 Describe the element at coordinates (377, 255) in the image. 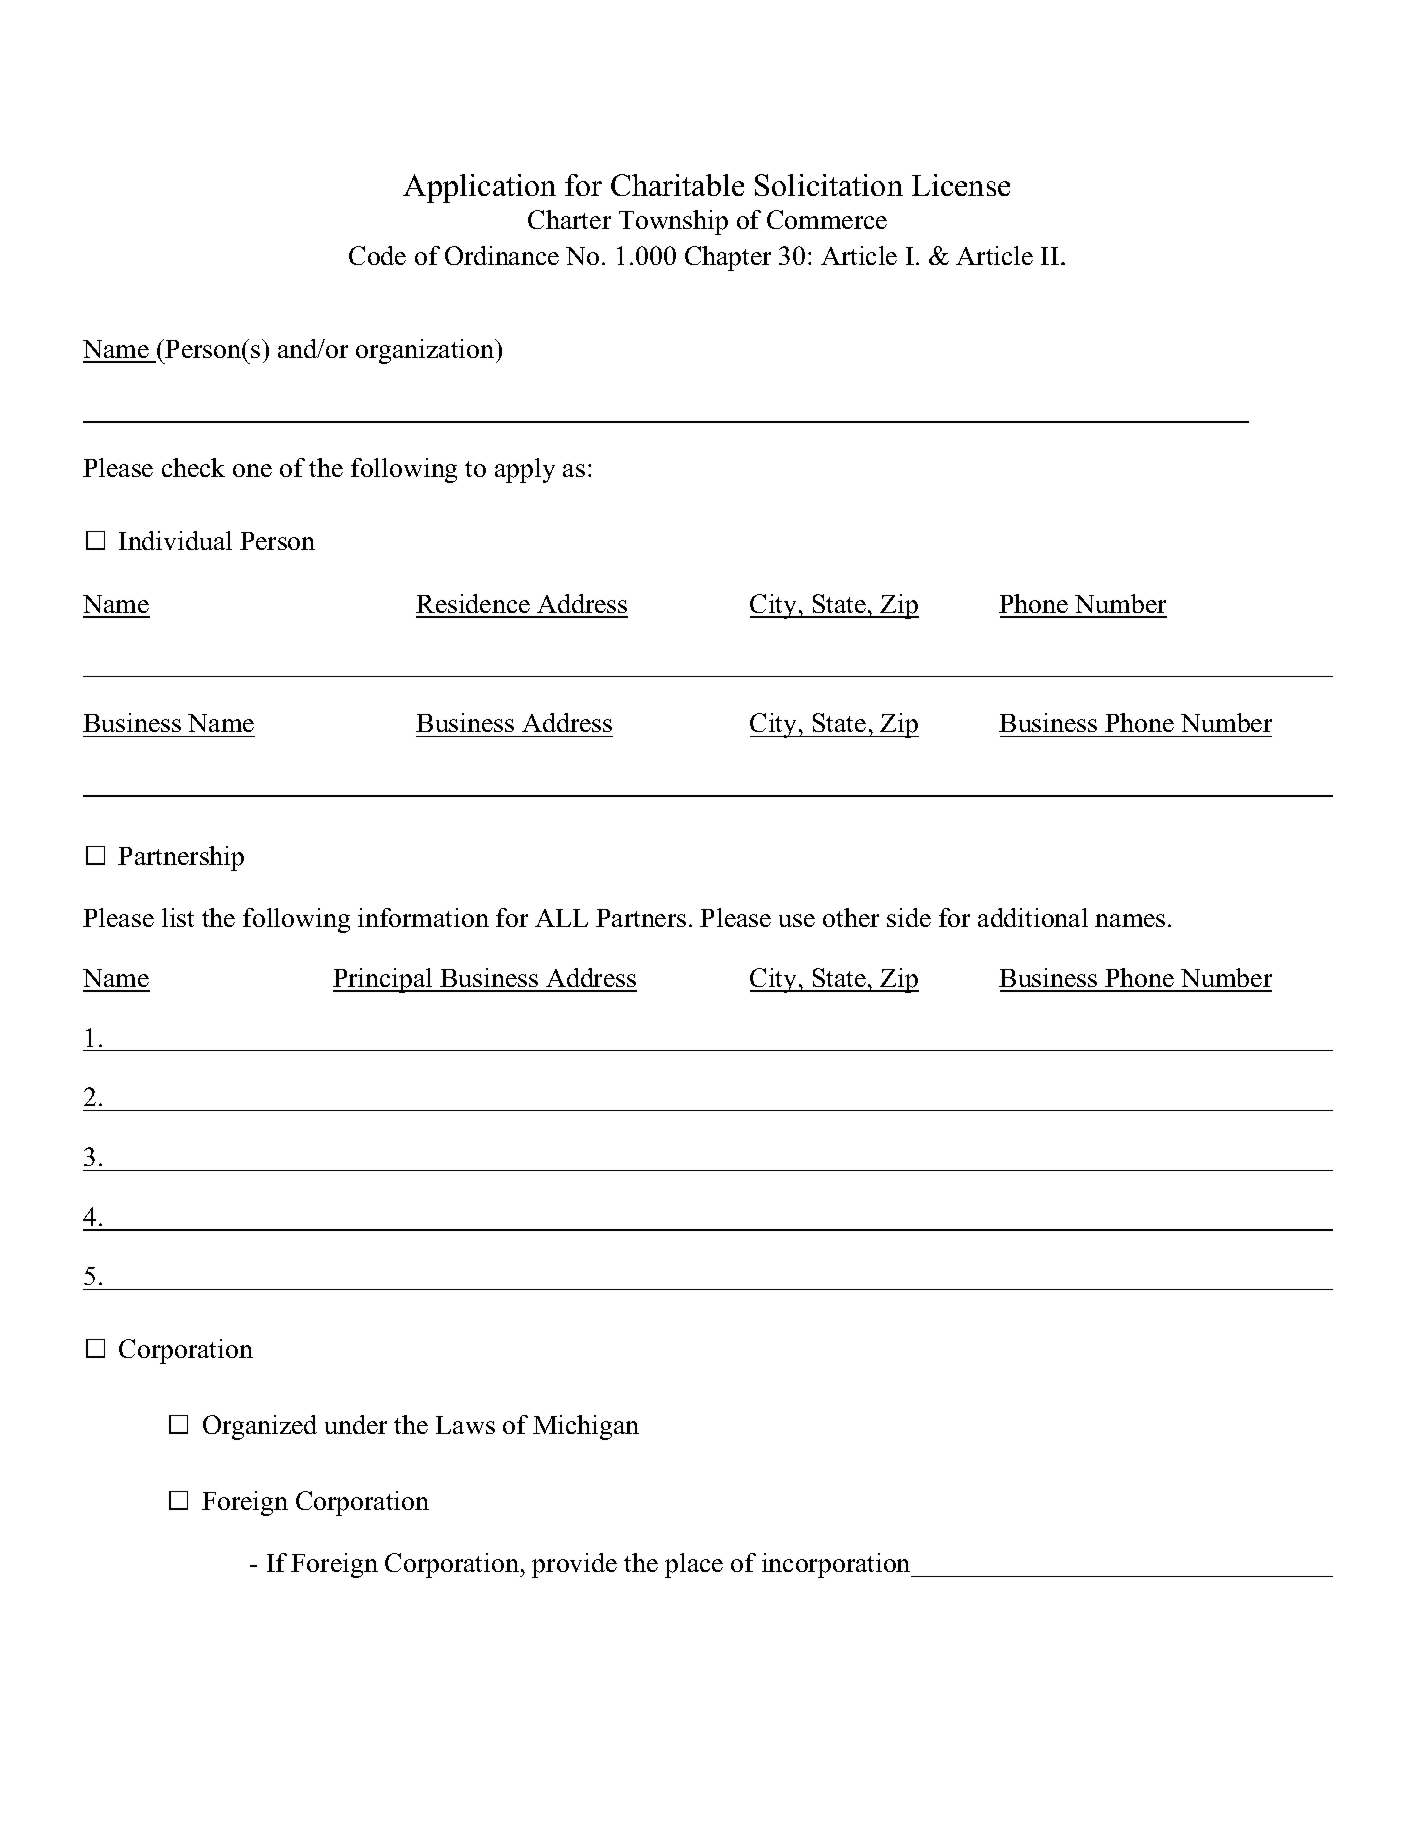

I see `Code` at that location.
